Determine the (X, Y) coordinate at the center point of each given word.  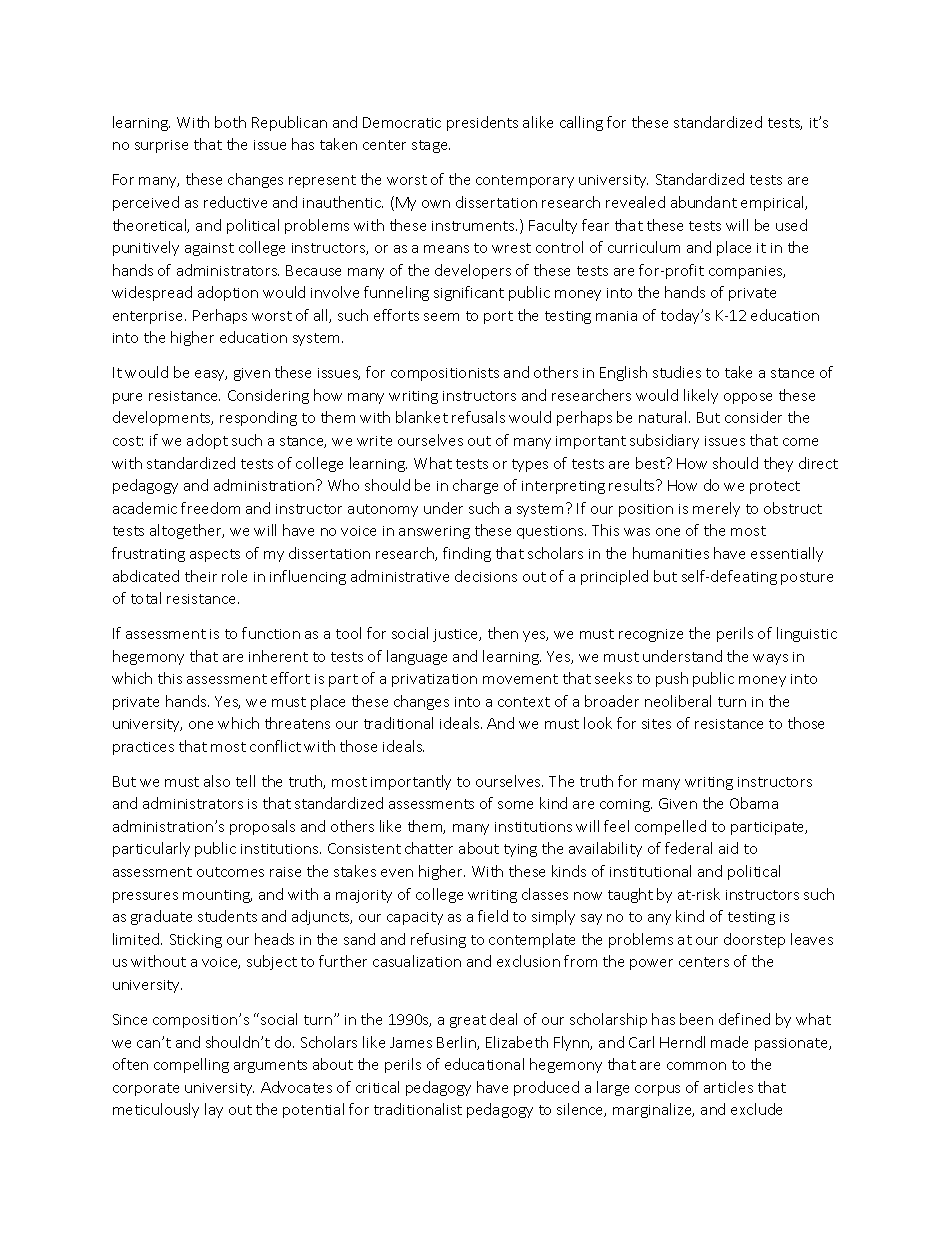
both (230, 122)
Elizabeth (517, 1042)
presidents (482, 123)
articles (728, 1087)
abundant (704, 202)
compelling (191, 1065)
